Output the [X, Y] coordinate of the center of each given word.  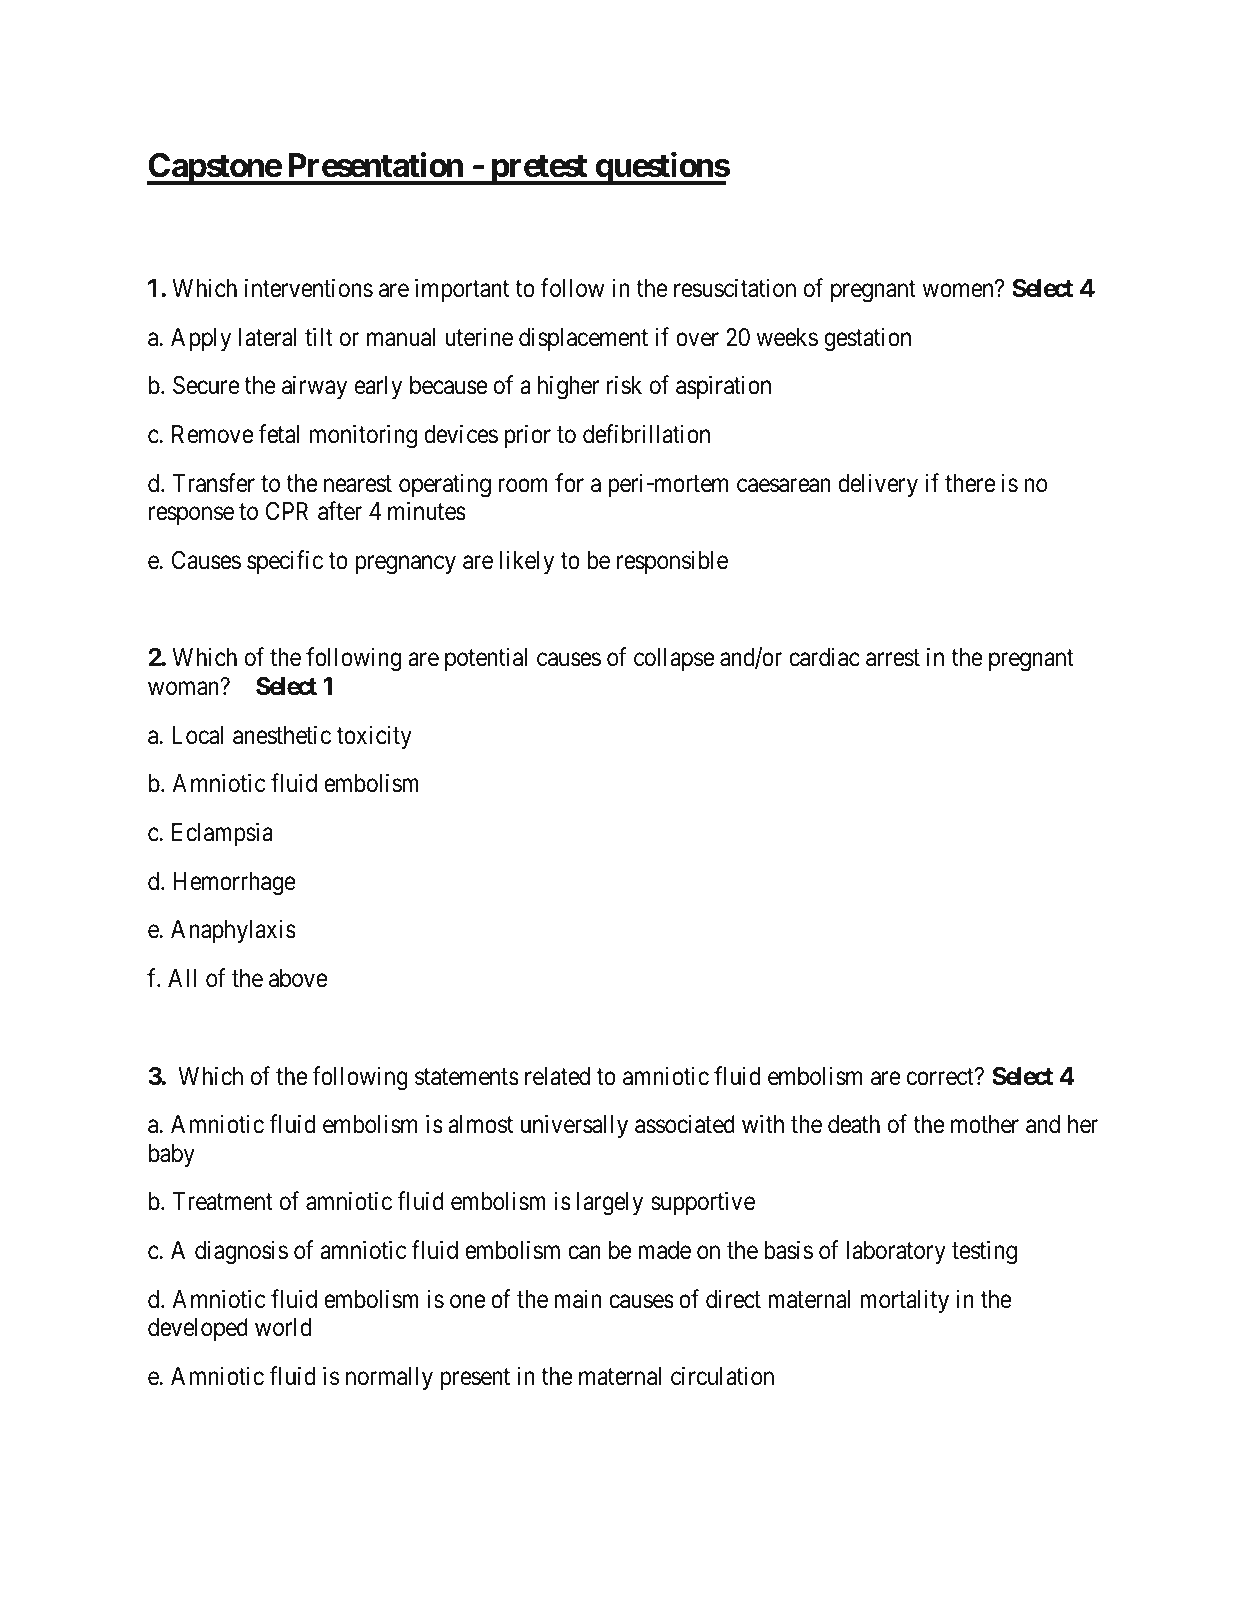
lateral [267, 337]
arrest [893, 658]
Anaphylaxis [233, 931]
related [557, 1076]
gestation [867, 339]
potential [486, 659]
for [569, 483]
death [854, 1124]
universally [574, 1126]
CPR [287, 511]
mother [985, 1124]
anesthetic [282, 735]
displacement [583, 339]
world [283, 1327]
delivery [878, 485]
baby [172, 1155]
